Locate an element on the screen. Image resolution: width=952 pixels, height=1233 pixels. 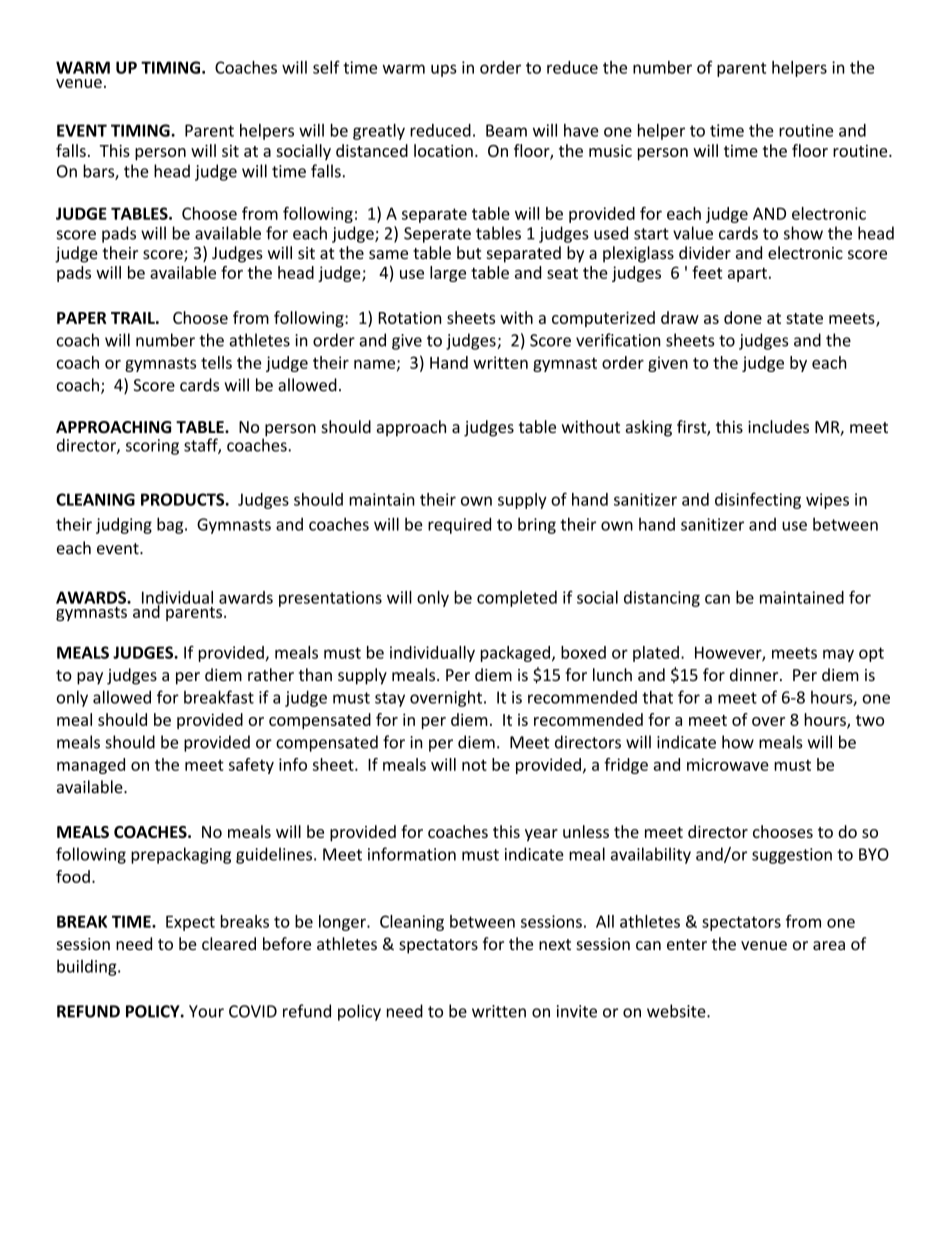
disinfecting is located at coordinates (758, 501).
